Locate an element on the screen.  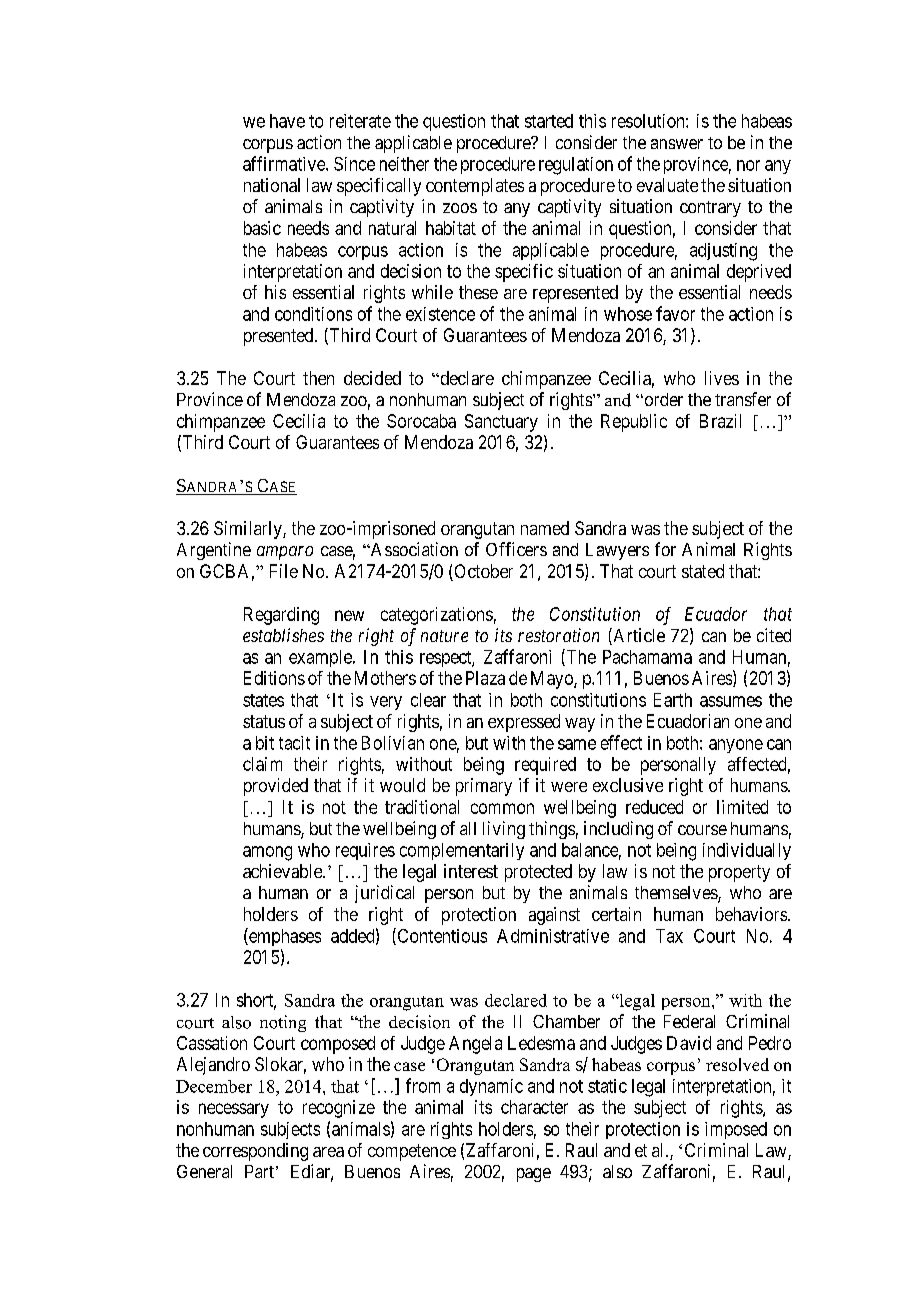
stated is located at coordinates (703, 571).
